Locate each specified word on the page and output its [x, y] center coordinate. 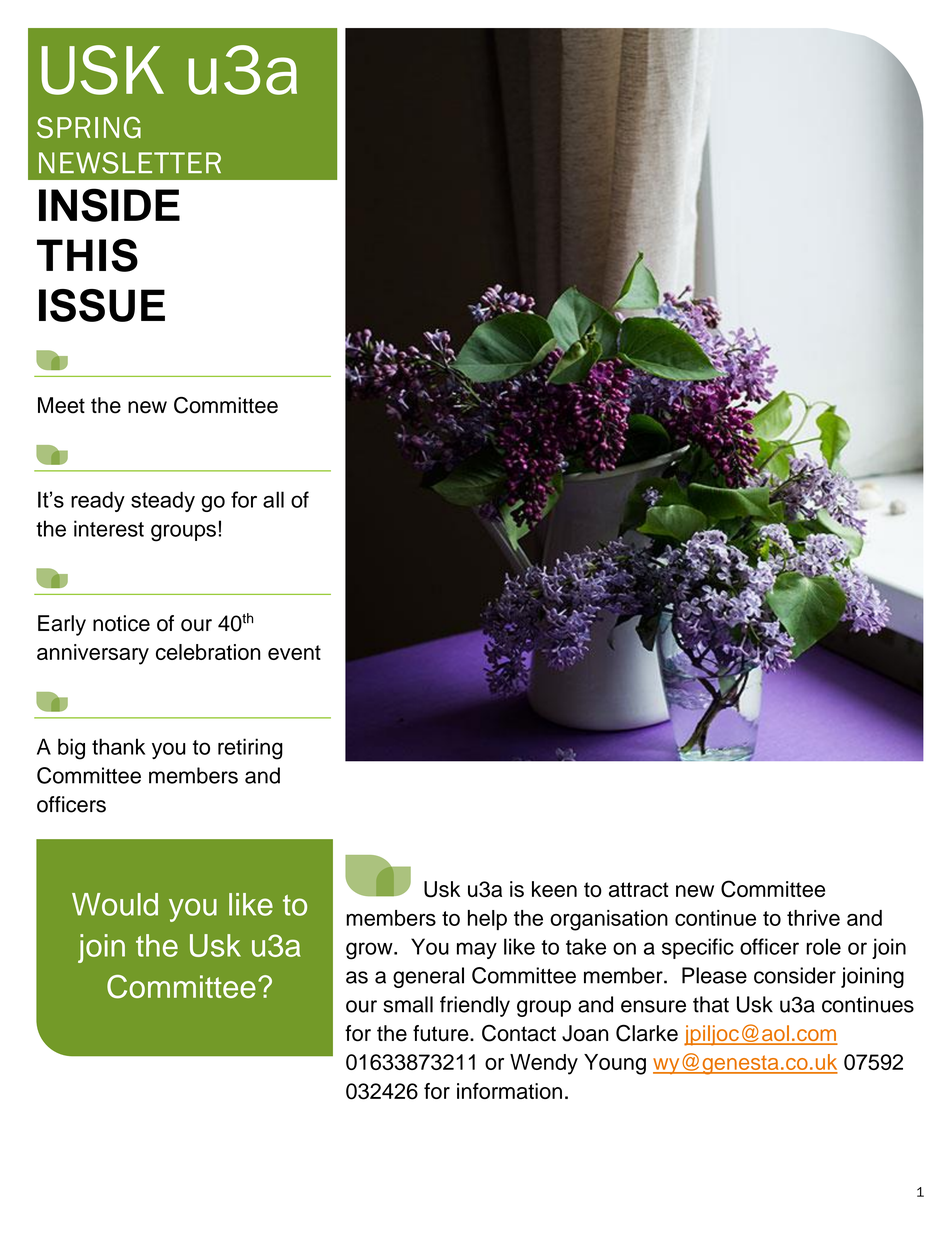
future [442, 1033]
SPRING [89, 127]
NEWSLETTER [130, 163]
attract [639, 889]
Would [115, 904]
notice [121, 623]
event [294, 652]
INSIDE [109, 205]
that [711, 1004]
